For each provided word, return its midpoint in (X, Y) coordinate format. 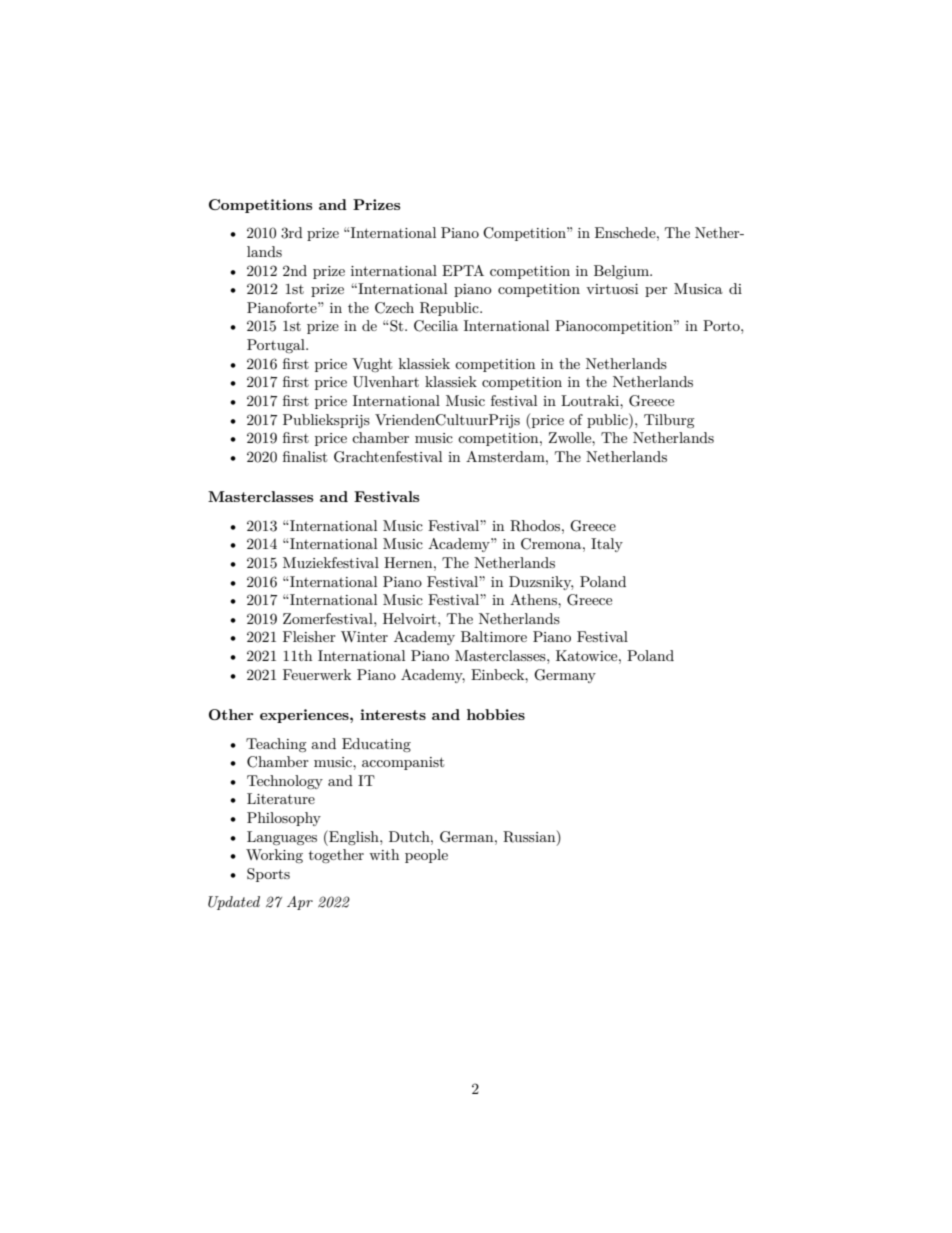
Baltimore (494, 636)
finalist (305, 456)
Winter (364, 636)
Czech (394, 308)
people (426, 856)
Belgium (622, 272)
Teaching (276, 745)
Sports (268, 875)
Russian (530, 837)
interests (393, 714)
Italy (607, 545)
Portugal (277, 346)
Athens (534, 599)
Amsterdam (506, 456)
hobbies (496, 714)
